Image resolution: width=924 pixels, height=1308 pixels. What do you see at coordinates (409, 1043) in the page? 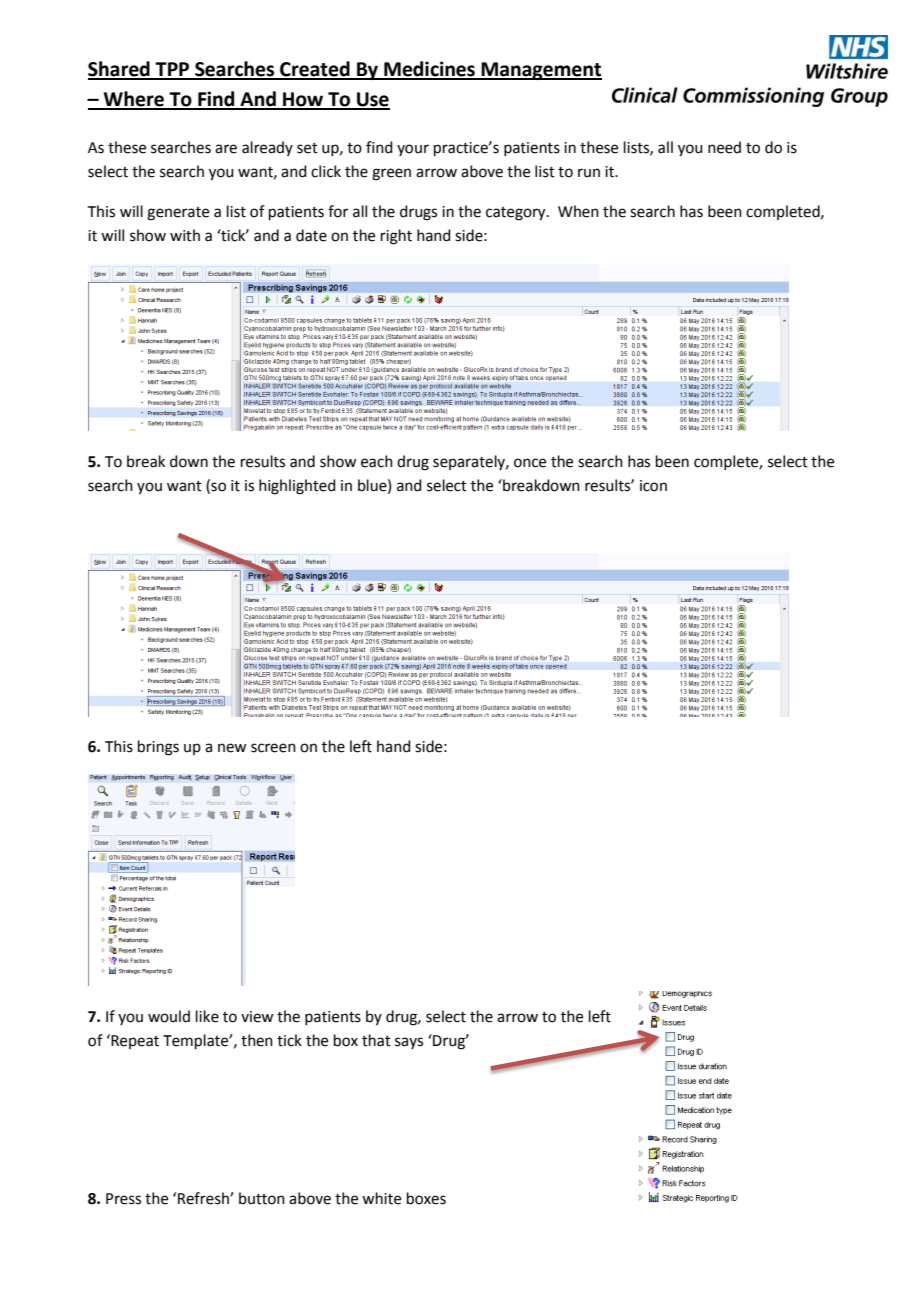
I see `says` at bounding box center [409, 1043].
